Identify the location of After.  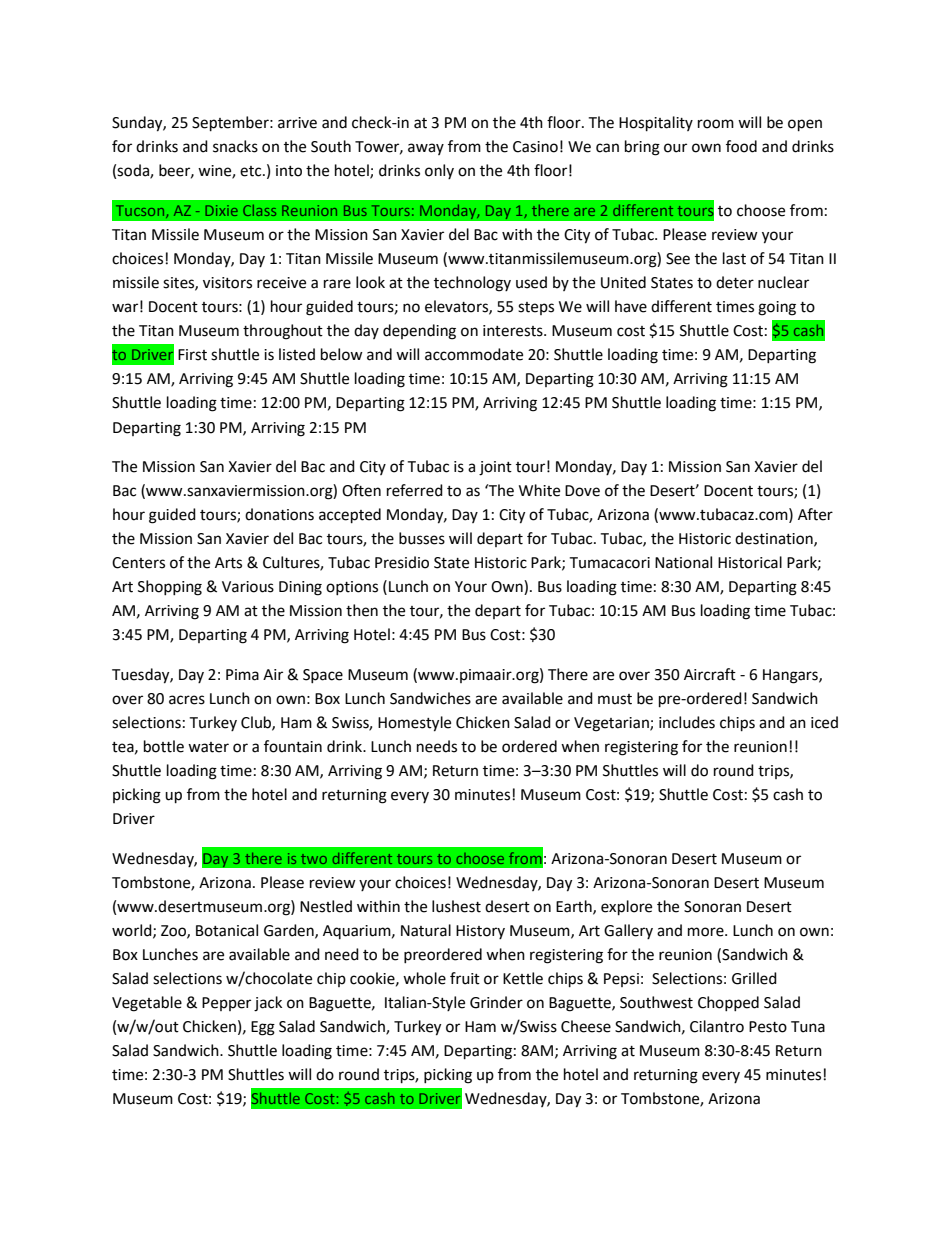
(815, 514).
